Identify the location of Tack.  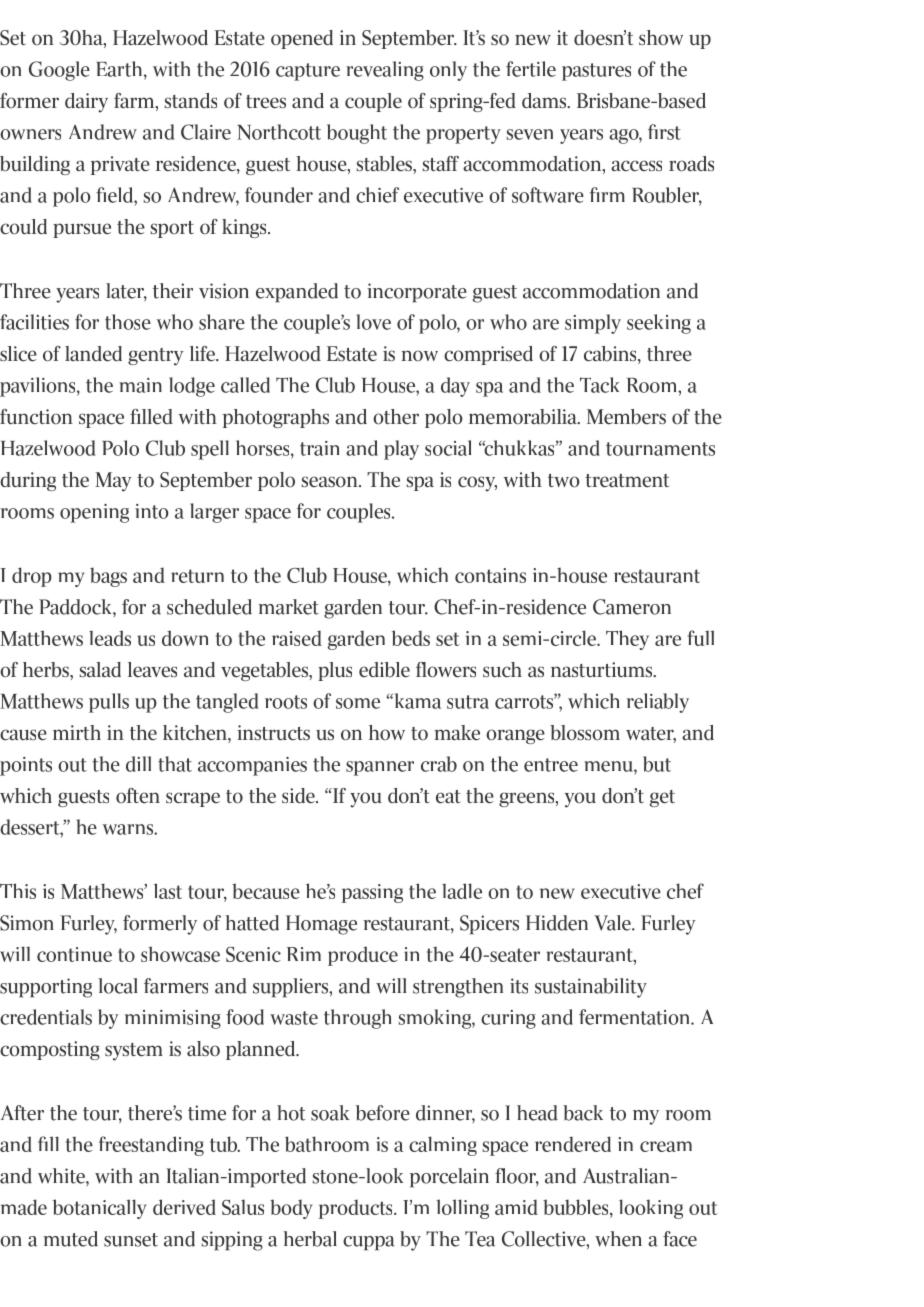
(599, 385).
